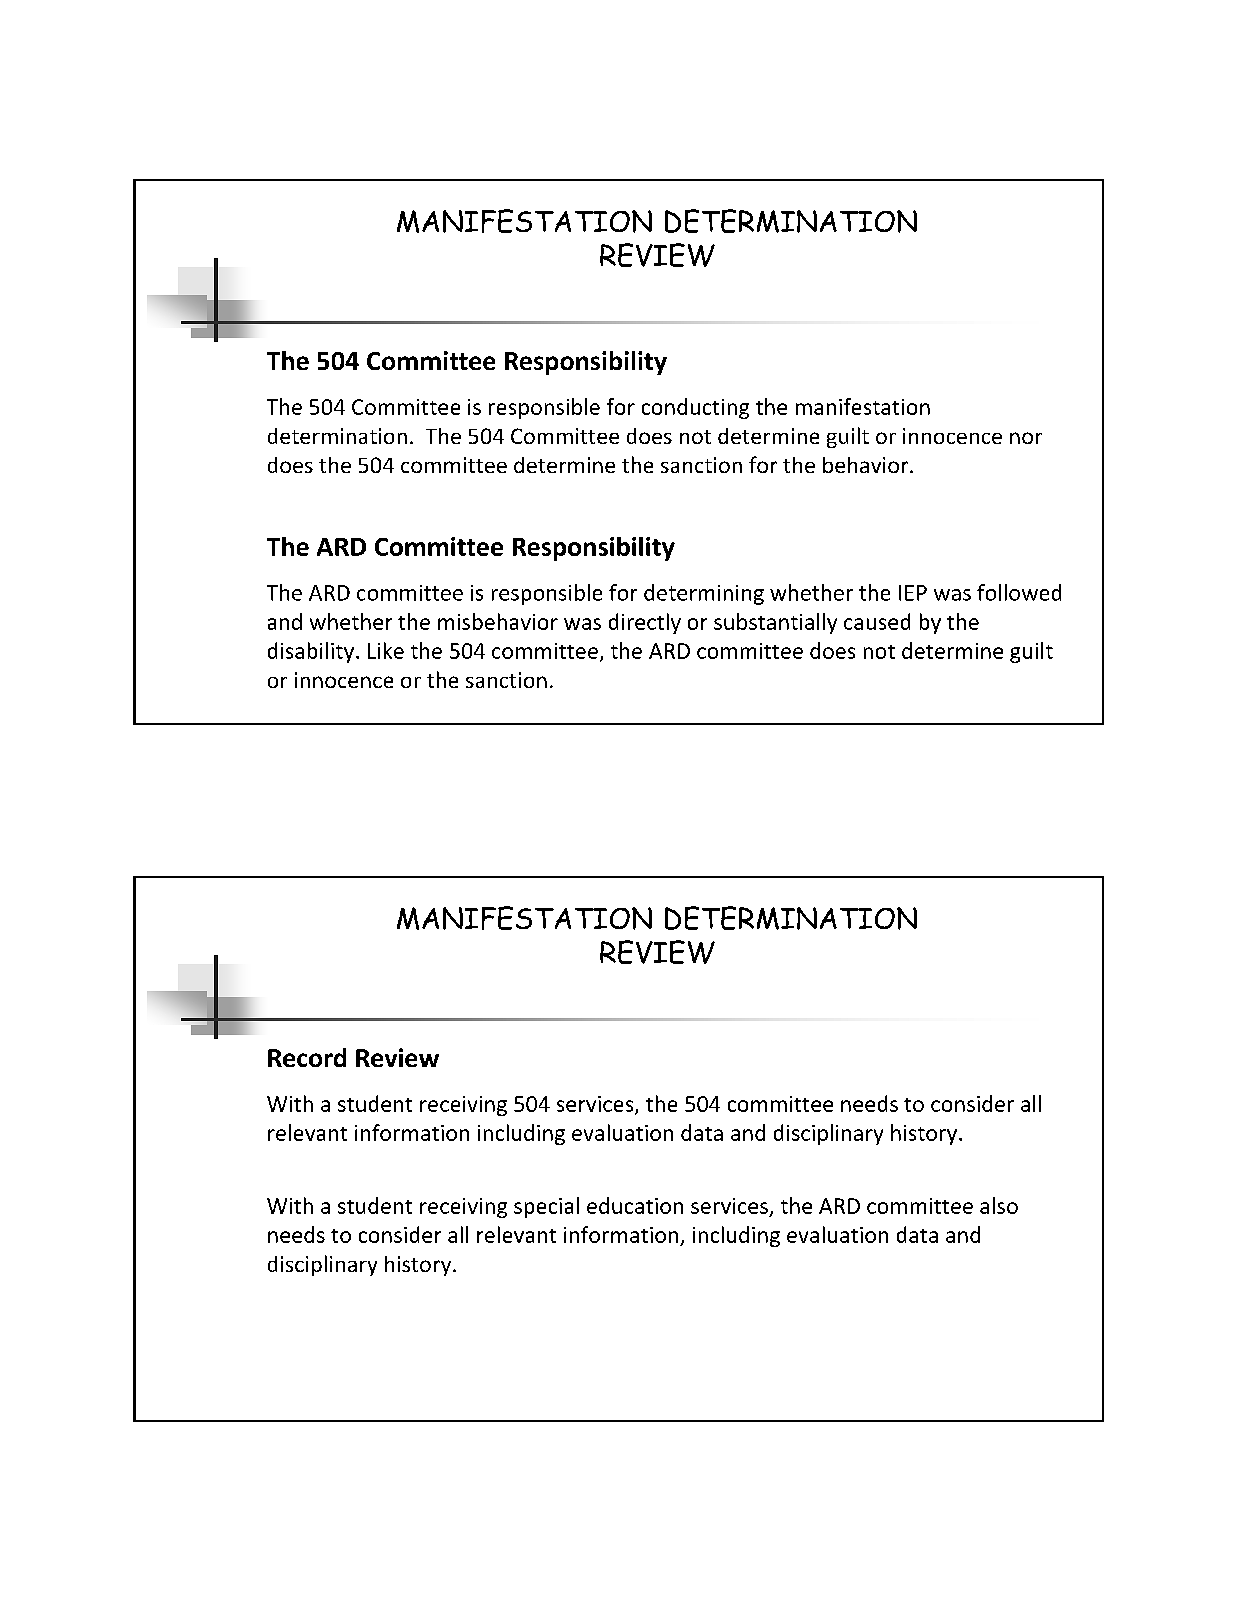 This screenshot has width=1238, height=1602. I want to click on directly, so click(645, 623).
